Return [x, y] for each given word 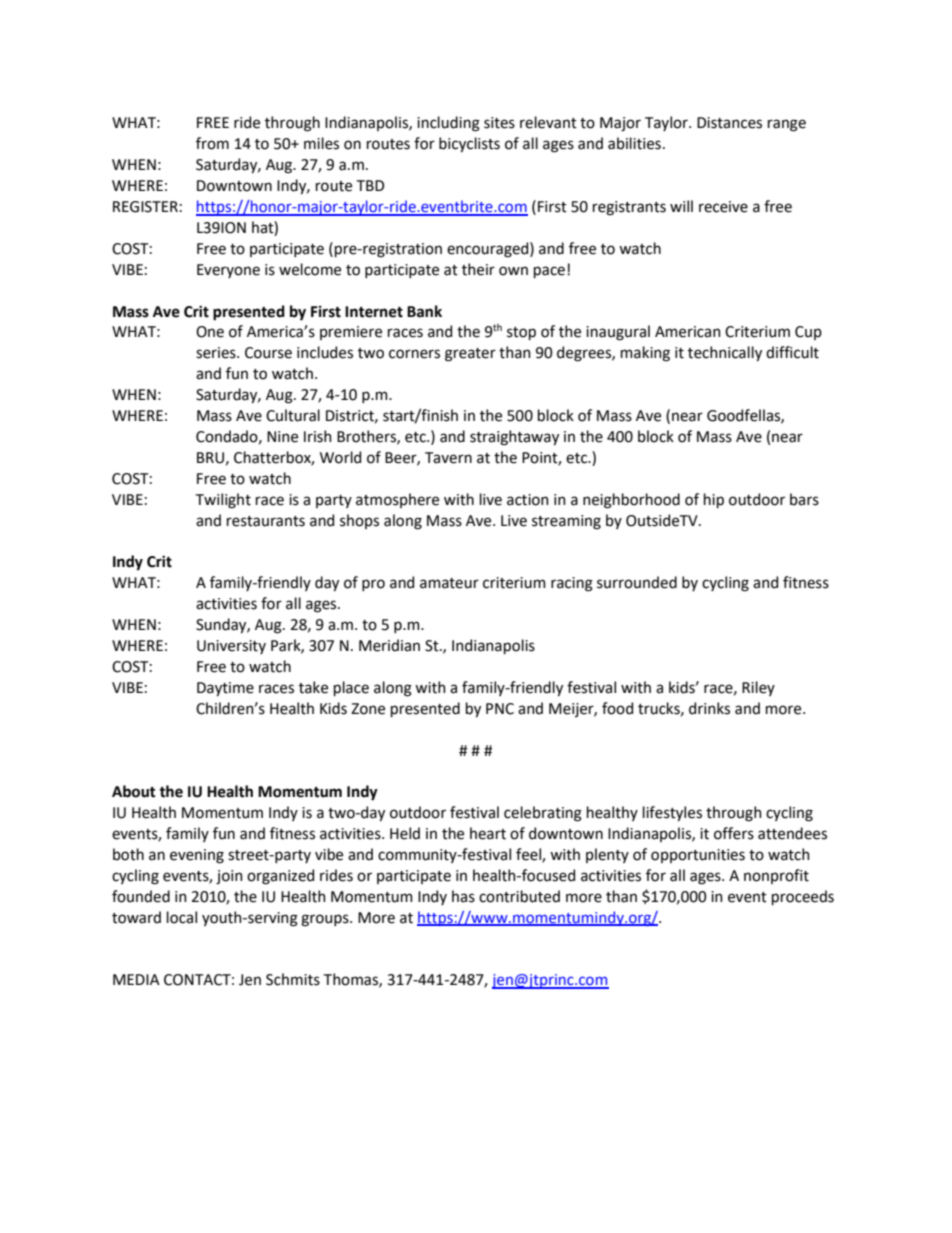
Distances [729, 123]
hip [714, 500]
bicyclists [469, 144]
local [182, 917]
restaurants [266, 521]
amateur [449, 583]
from [212, 143]
